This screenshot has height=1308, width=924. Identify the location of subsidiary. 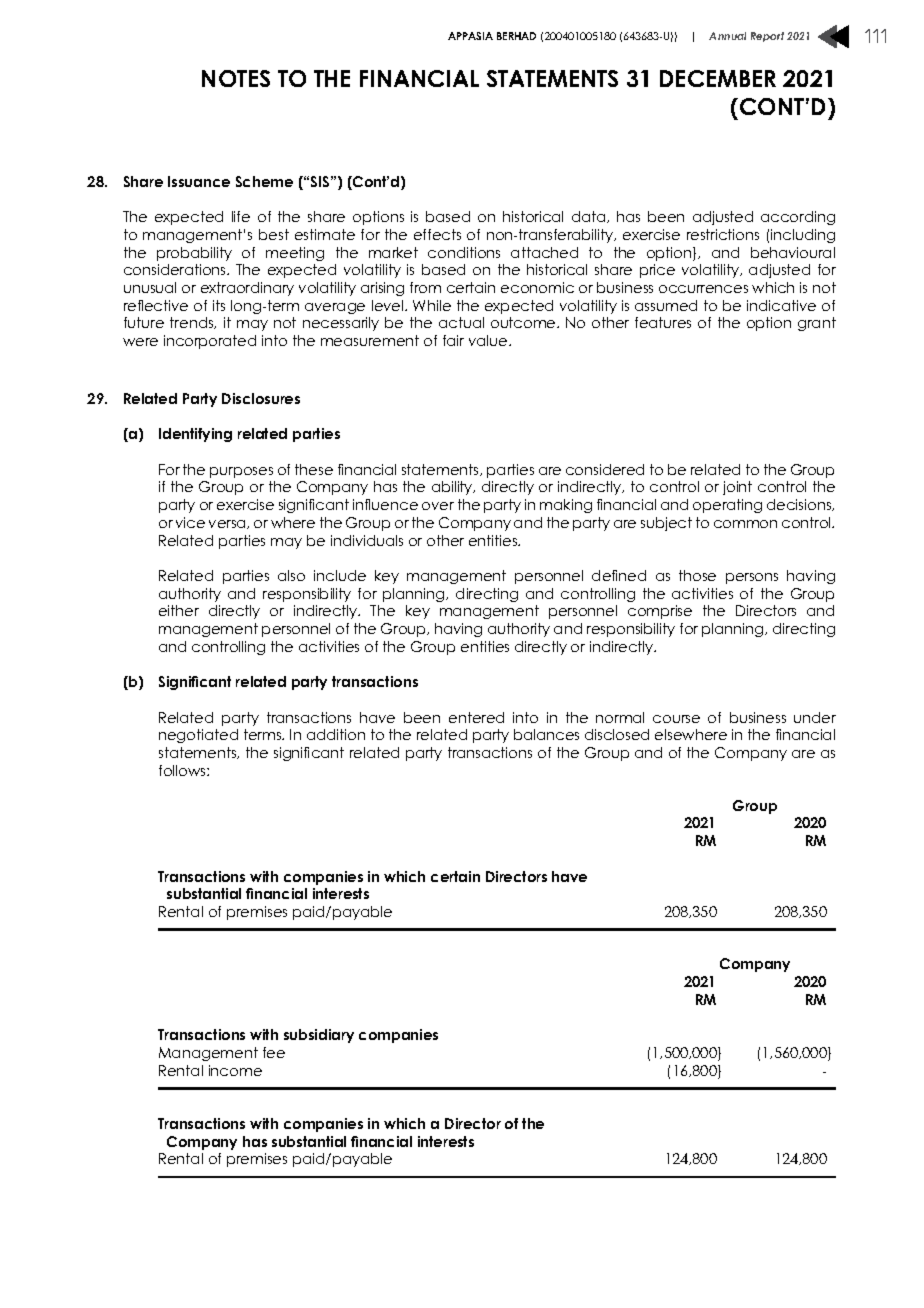
(319, 1036).
